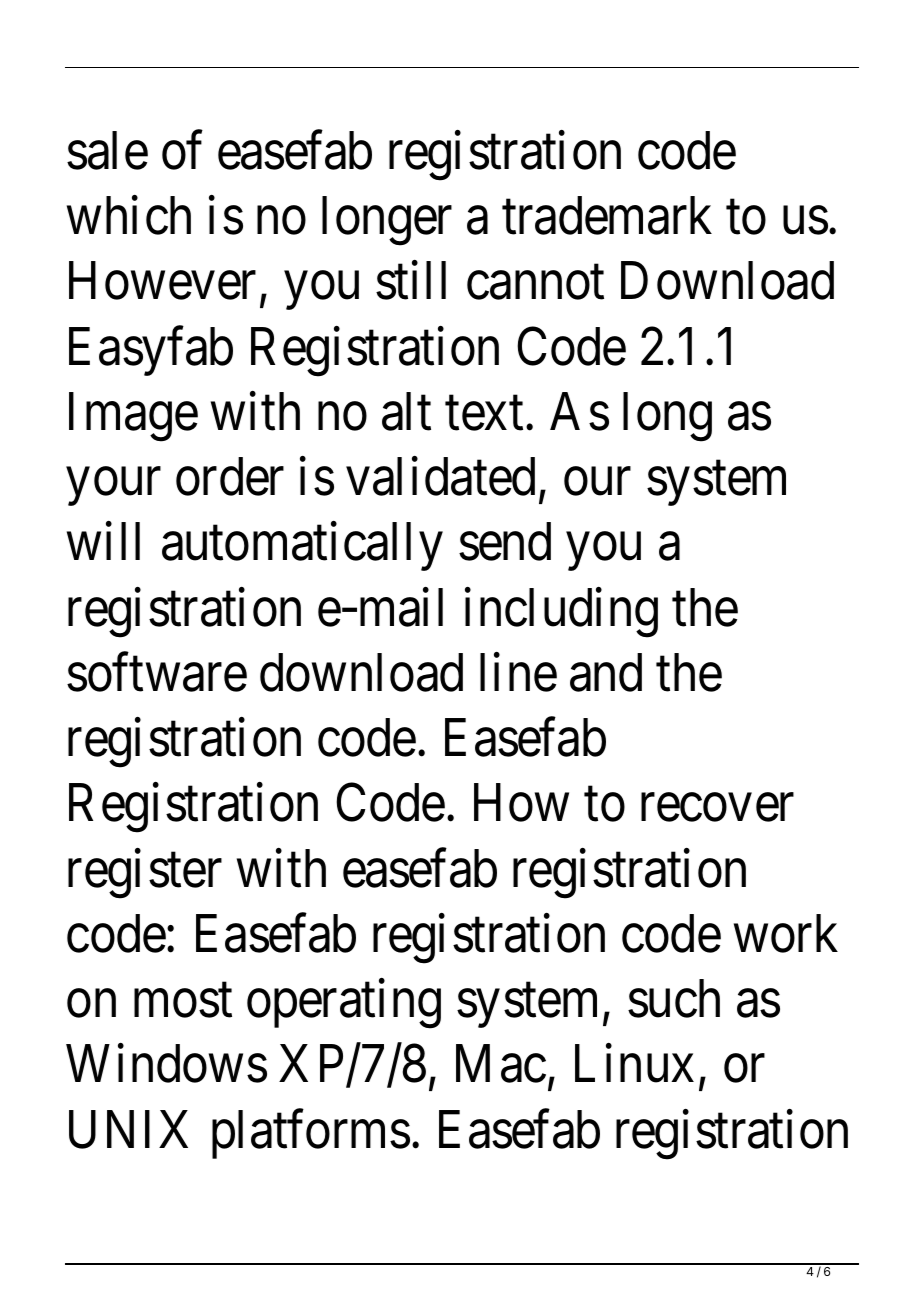 The image size is (924, 1308). What do you see at coordinates (501, 1064) in the screenshot?
I see `Mac` at bounding box center [501, 1064].
